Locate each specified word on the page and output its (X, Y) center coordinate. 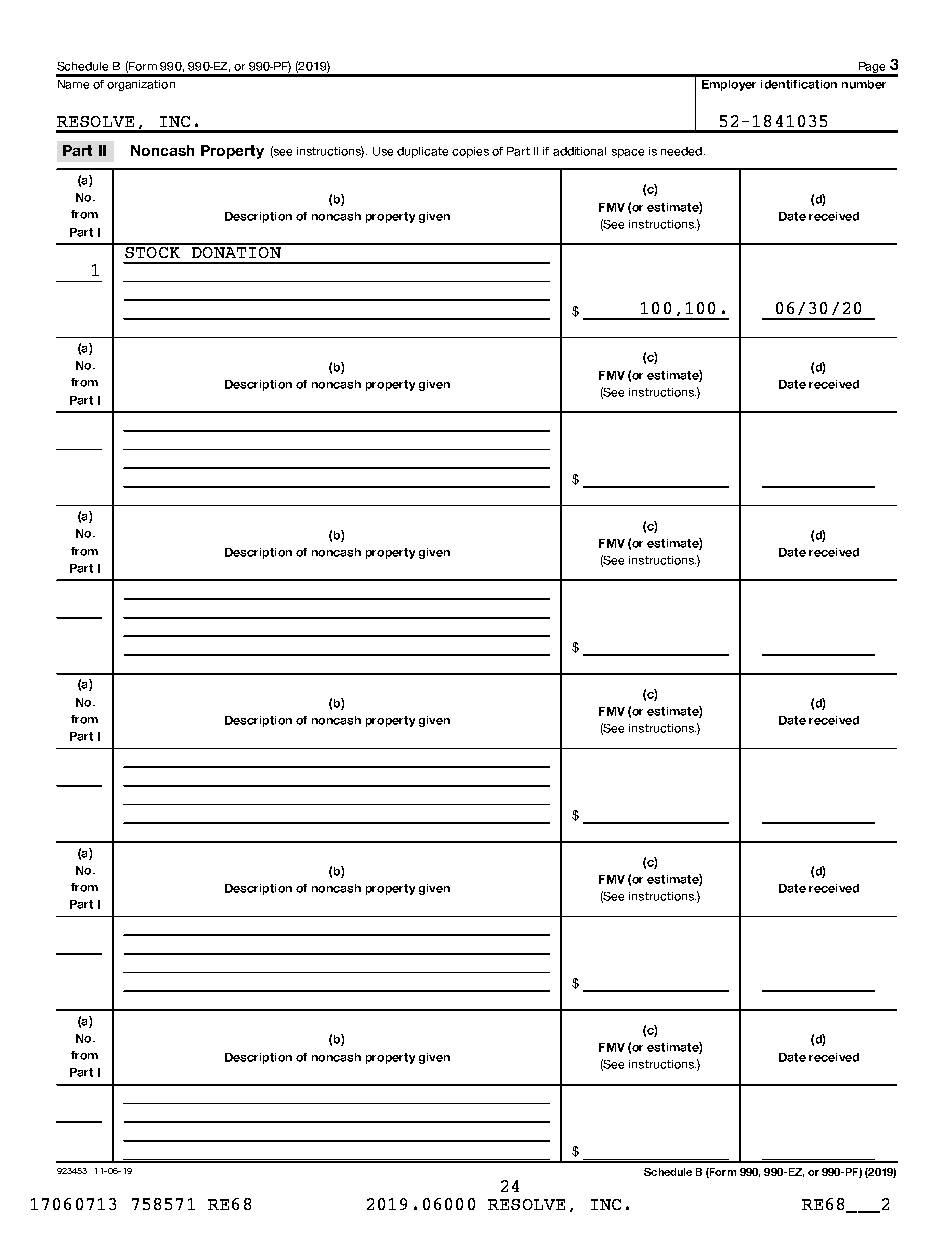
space (628, 153)
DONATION (236, 251)
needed (681, 151)
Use (383, 151)
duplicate (422, 152)
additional (579, 151)
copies (470, 152)
